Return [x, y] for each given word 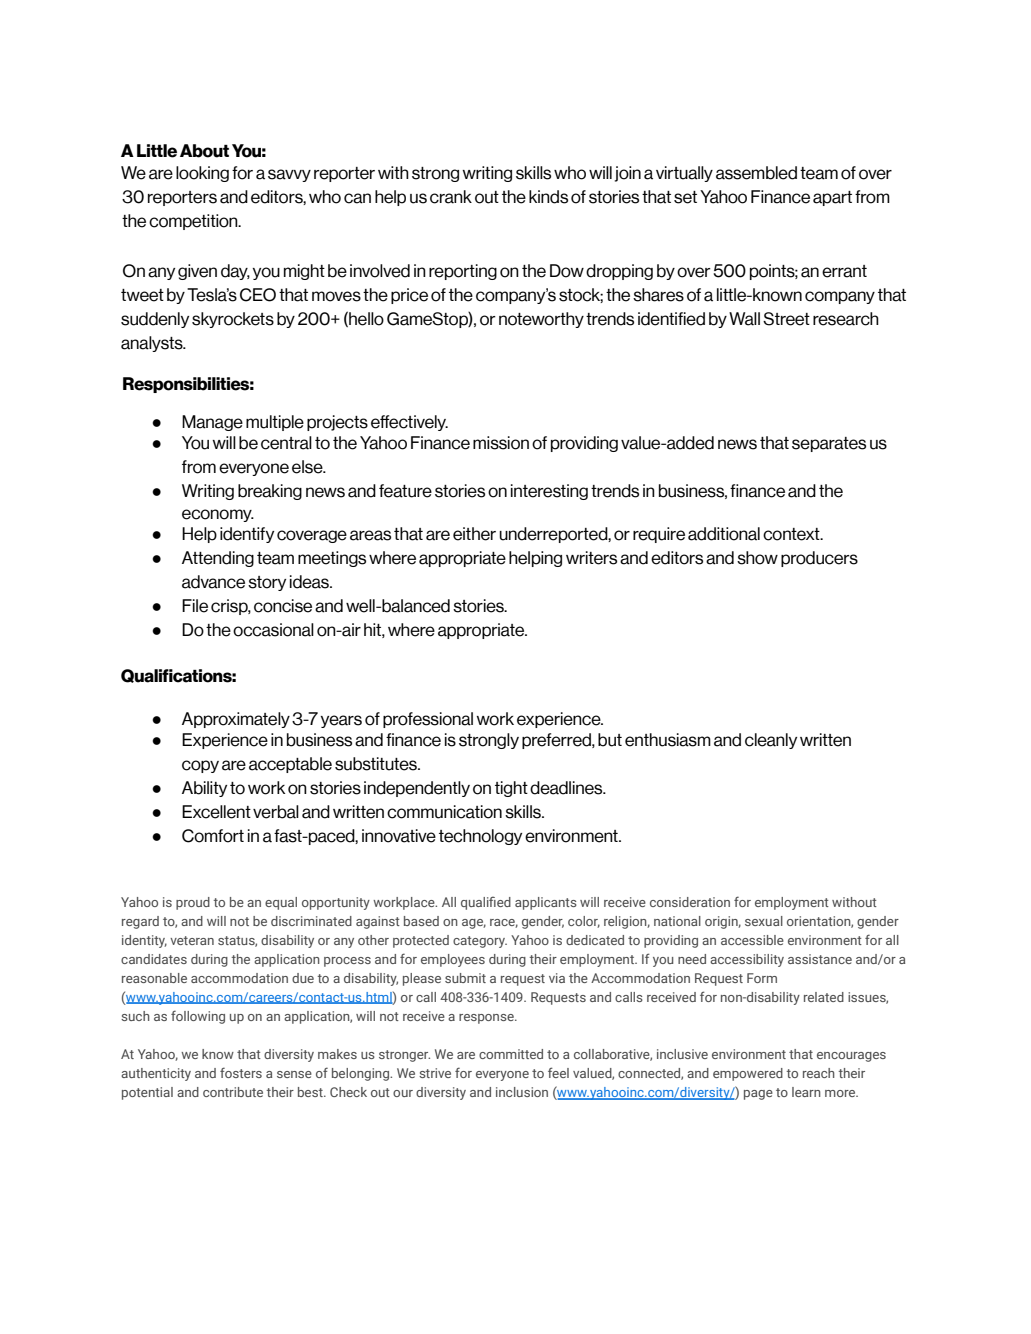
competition [194, 222]
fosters [241, 1072]
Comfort [213, 836]
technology [480, 837]
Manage [212, 423]
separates [829, 444]
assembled [756, 173]
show [757, 558]
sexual [764, 921]
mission [501, 443]
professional [428, 720]
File [195, 606]
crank [451, 197]
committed [511, 1054]
